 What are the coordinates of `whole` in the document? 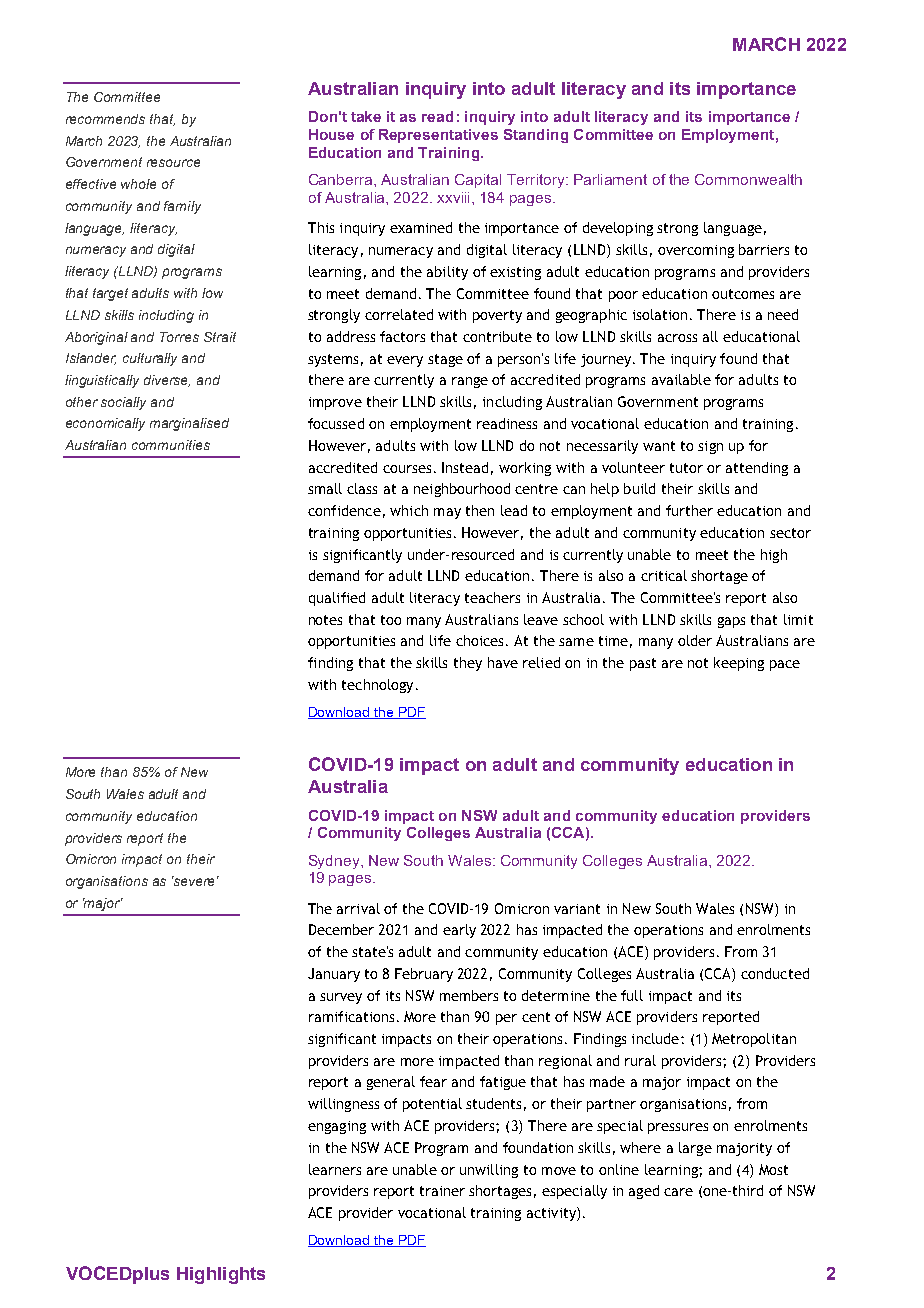 It's located at (138, 184).
